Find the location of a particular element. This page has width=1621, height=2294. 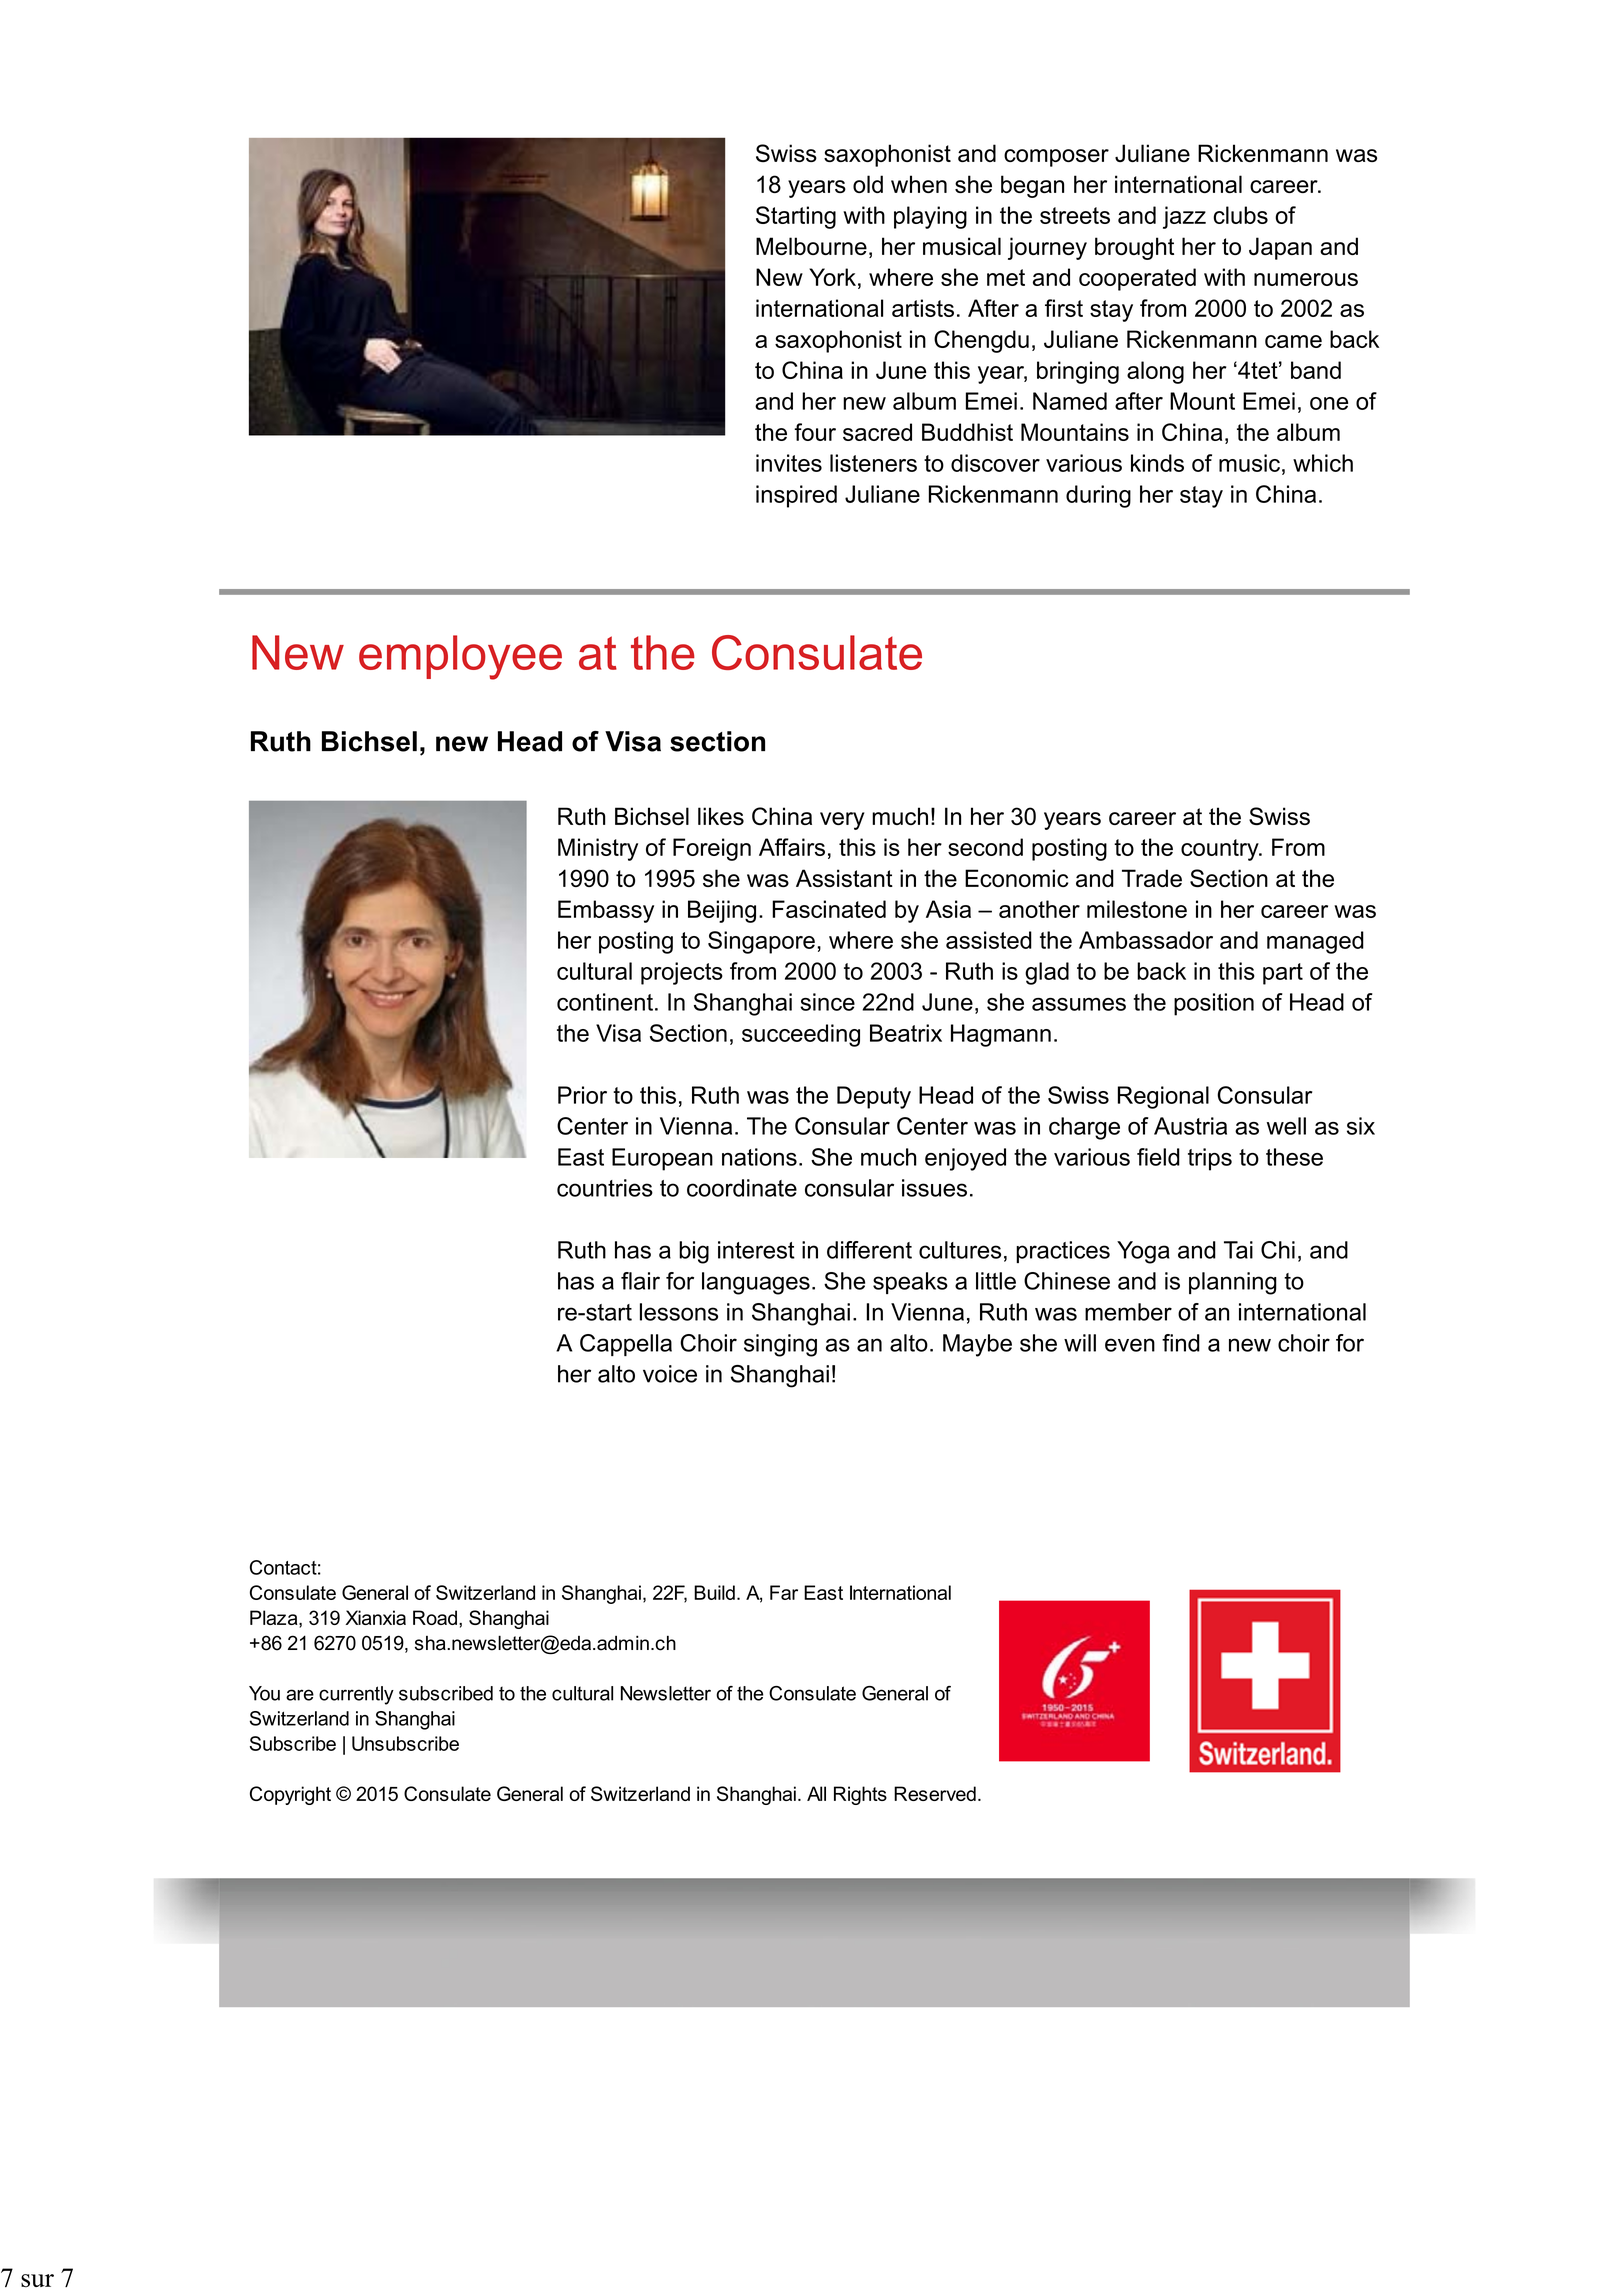

countries is located at coordinates (605, 1188).
